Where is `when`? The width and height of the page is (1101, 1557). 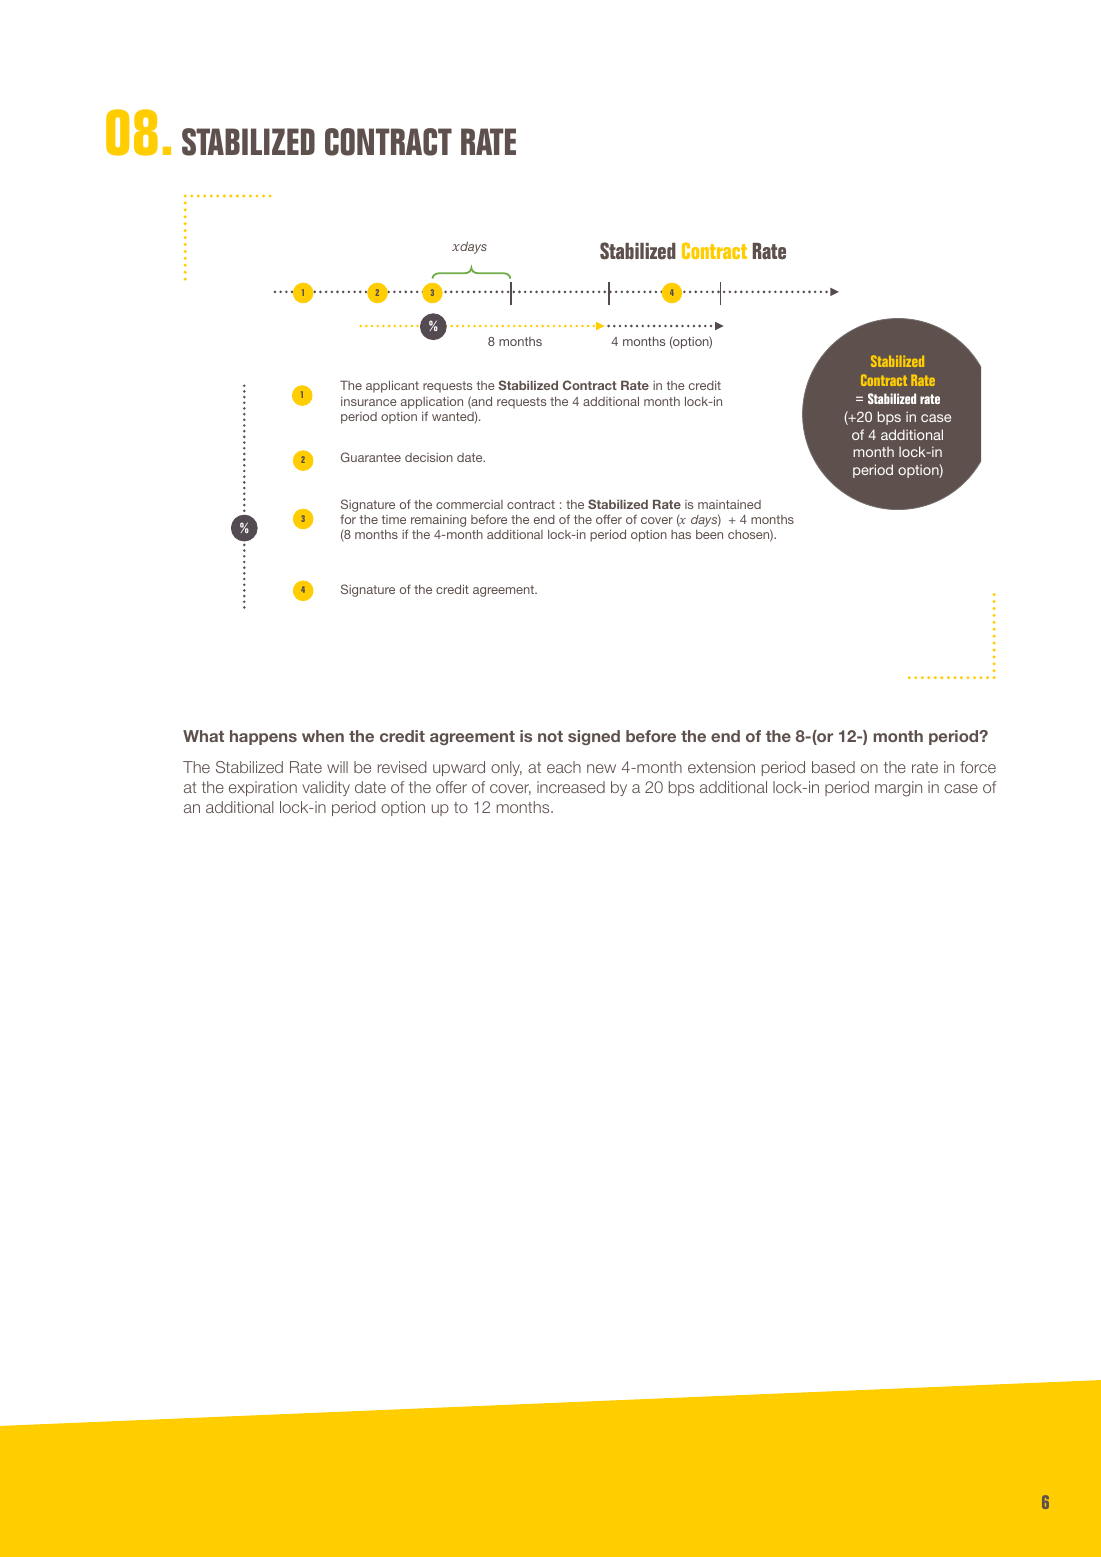 when is located at coordinates (323, 736).
